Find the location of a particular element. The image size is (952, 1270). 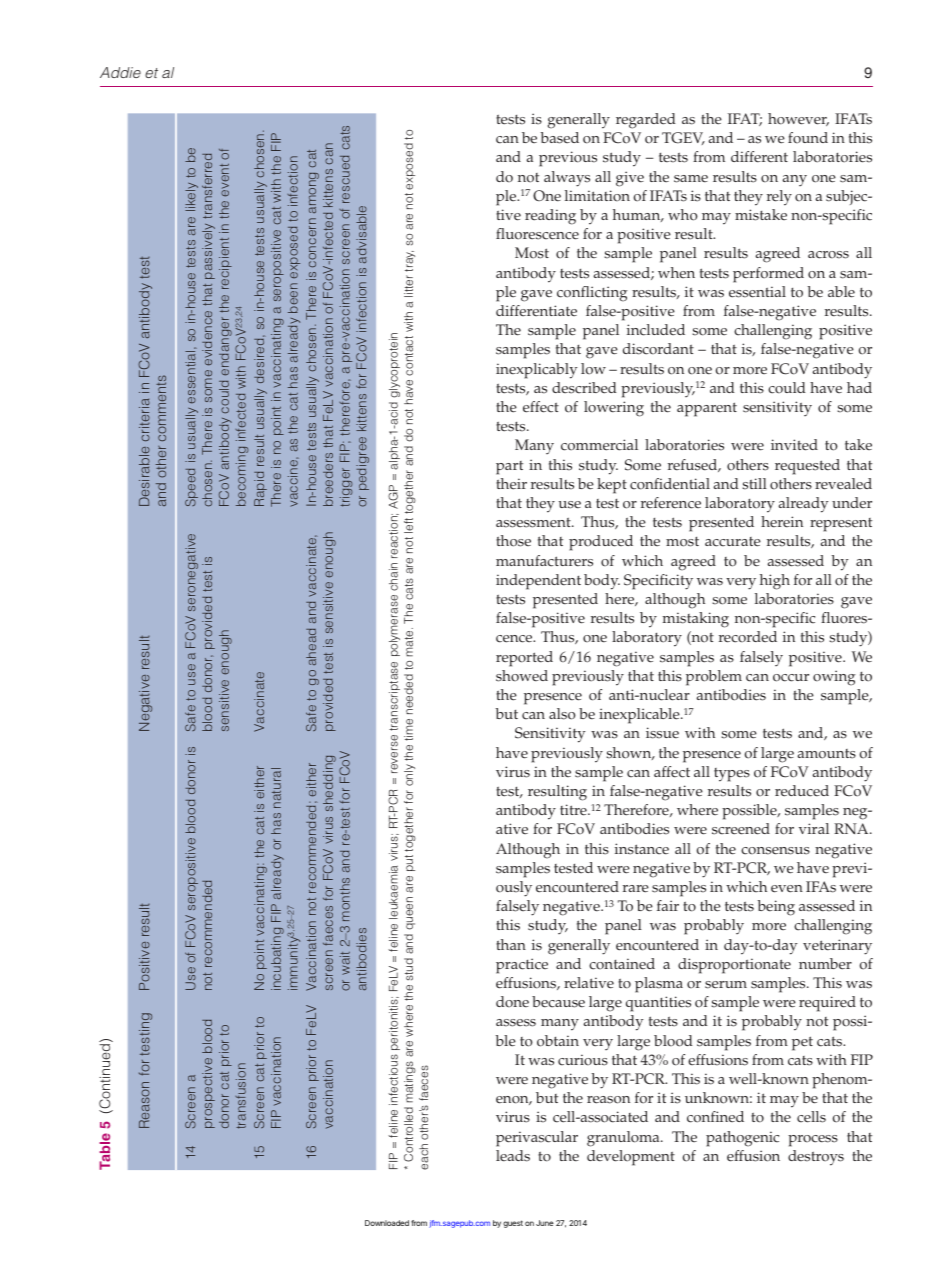

Downloaded is located at coordinates (387, 1223).
